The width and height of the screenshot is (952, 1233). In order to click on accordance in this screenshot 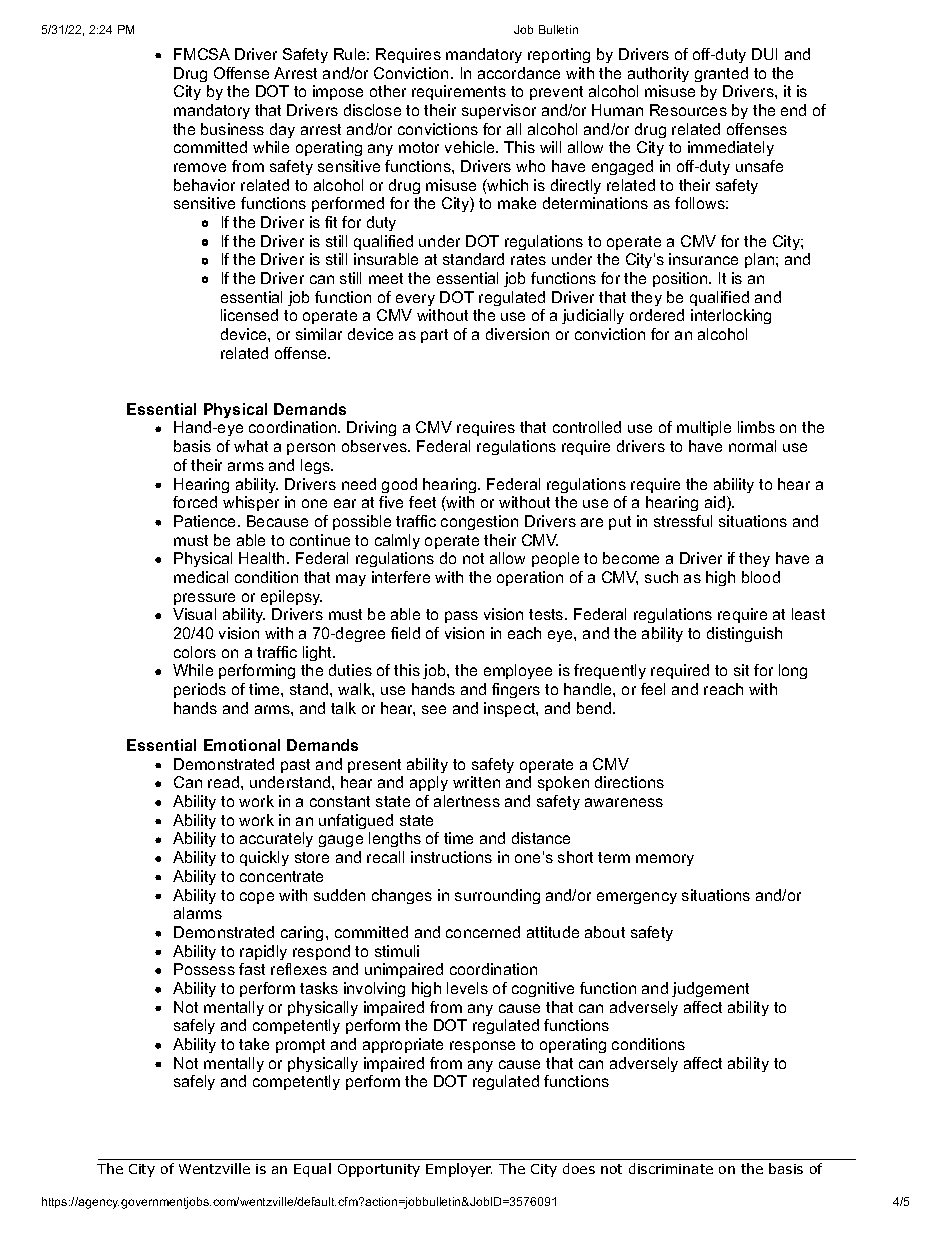, I will do `click(519, 73)`.
